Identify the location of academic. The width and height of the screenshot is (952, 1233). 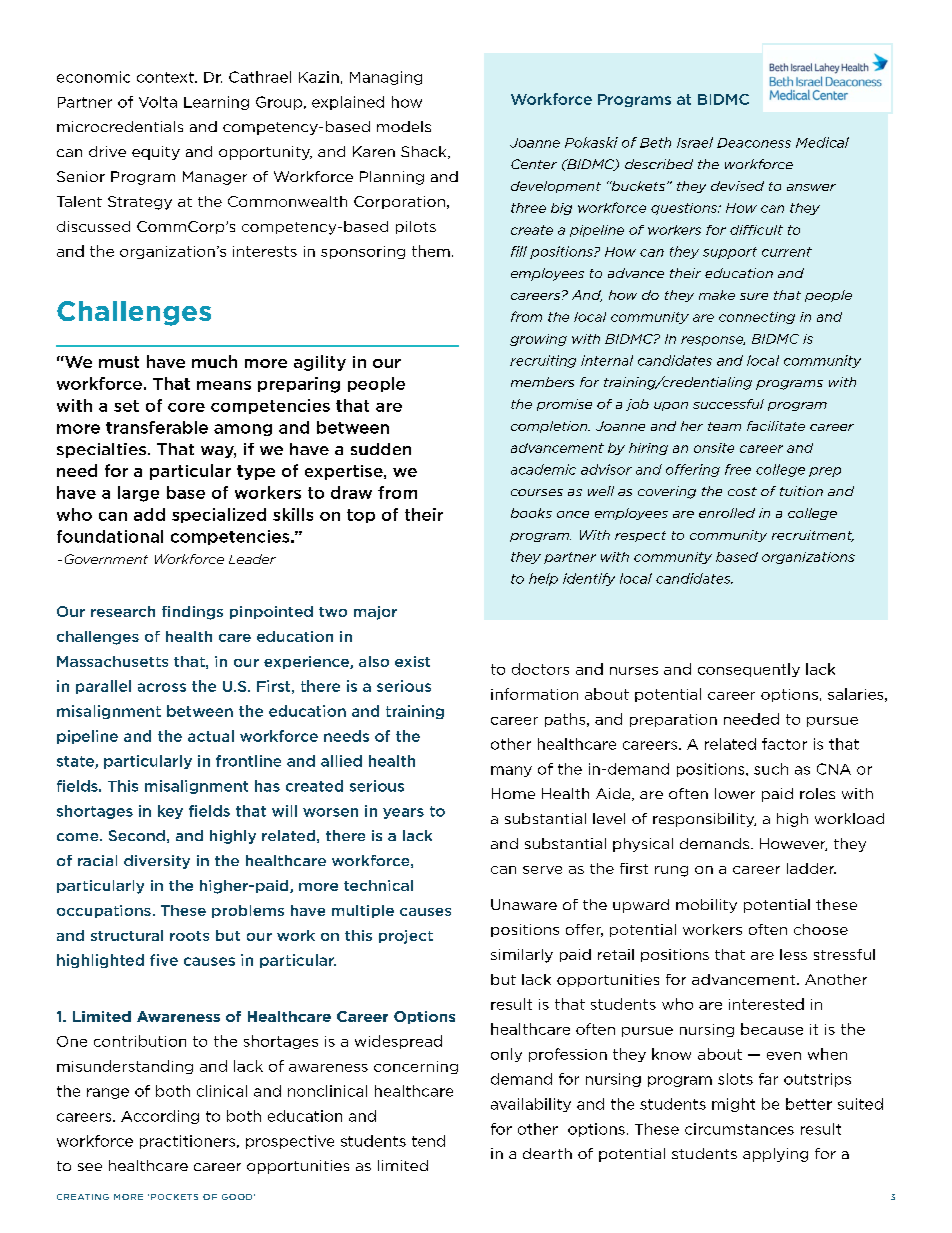
(543, 469).
